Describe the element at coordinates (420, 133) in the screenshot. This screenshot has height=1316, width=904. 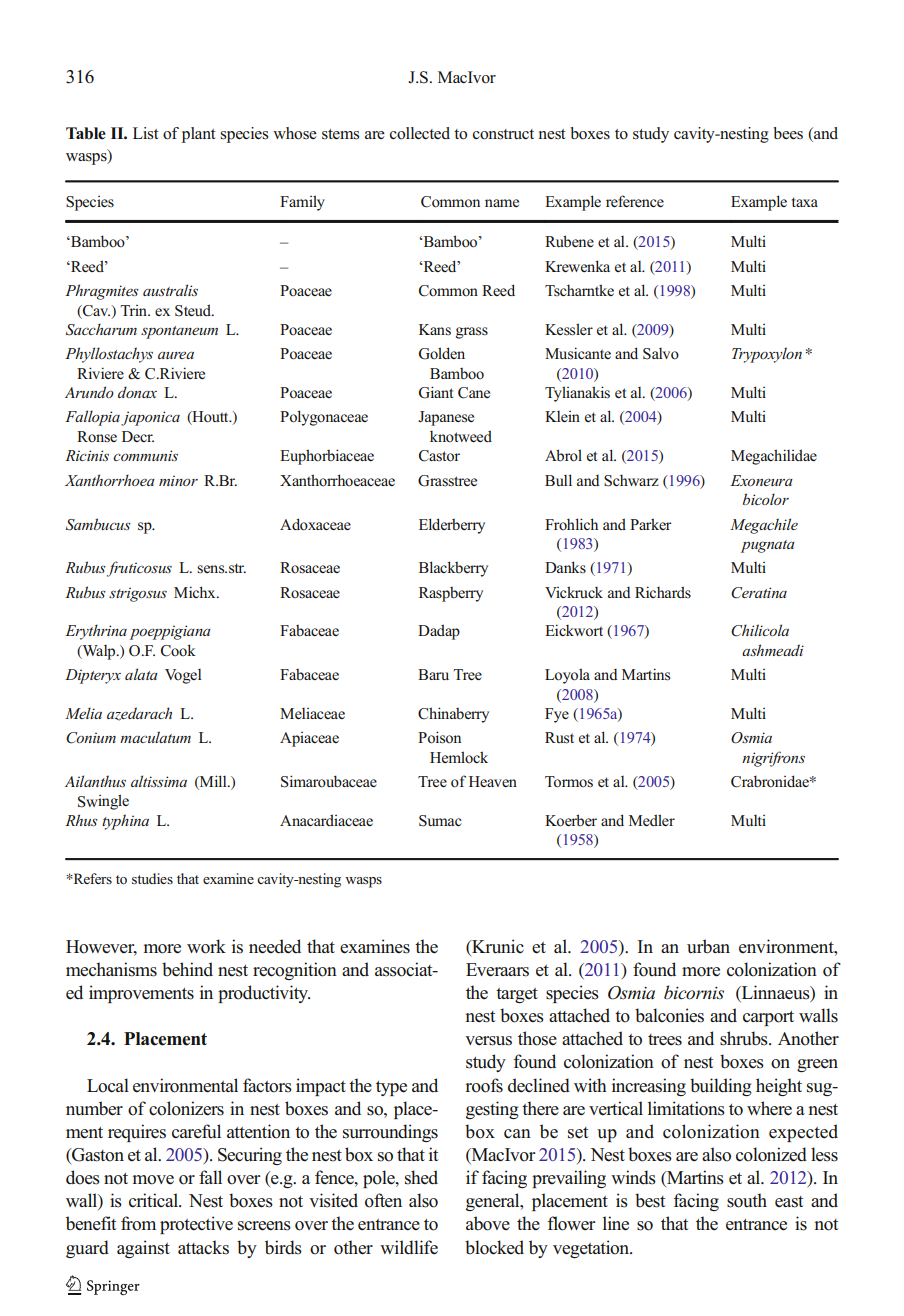
I see `collected` at that location.
